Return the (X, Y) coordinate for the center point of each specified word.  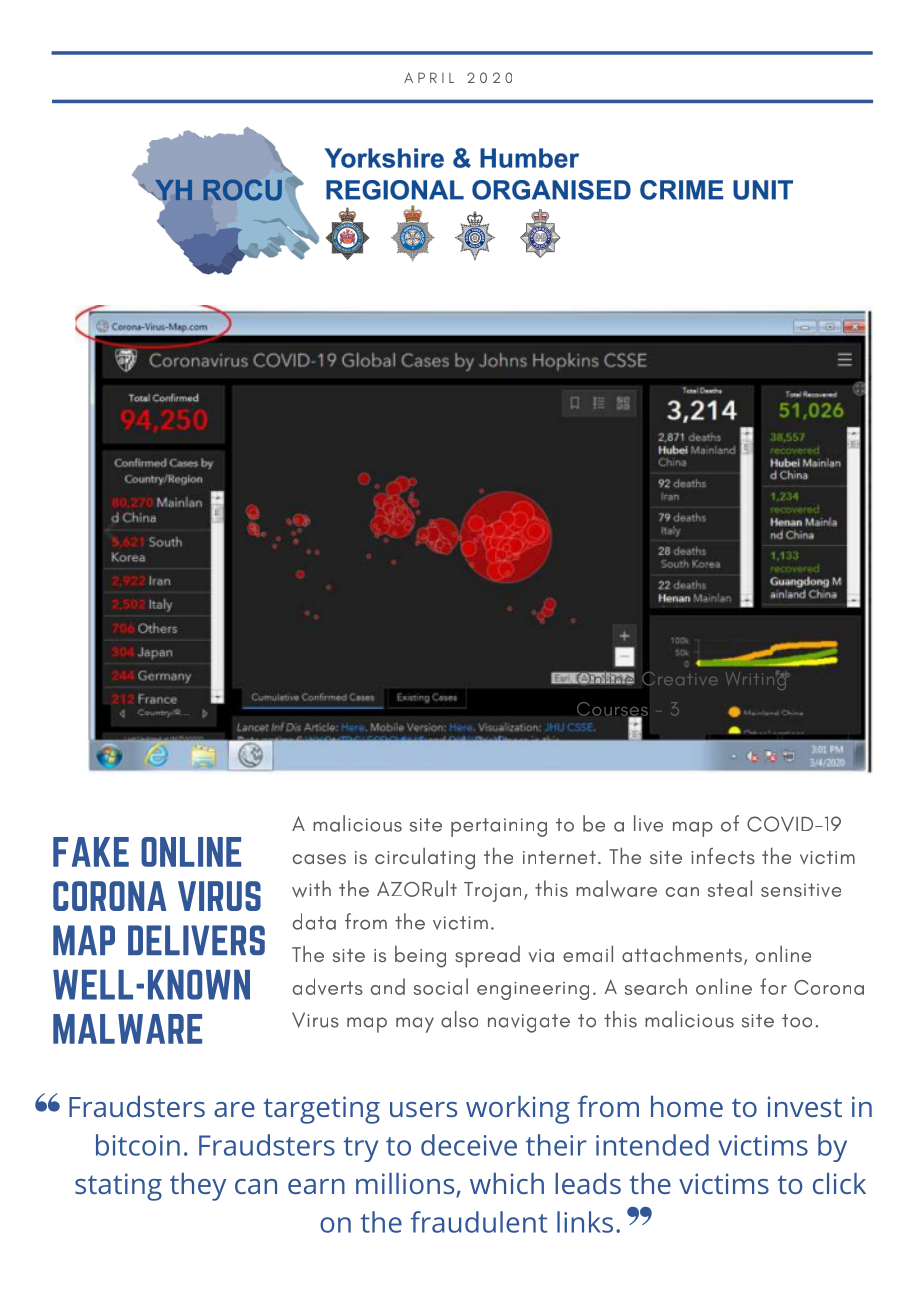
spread (487, 957)
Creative (680, 678)
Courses (612, 710)
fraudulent (479, 1222)
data (314, 921)
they (198, 1187)
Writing (757, 680)
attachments (683, 955)
